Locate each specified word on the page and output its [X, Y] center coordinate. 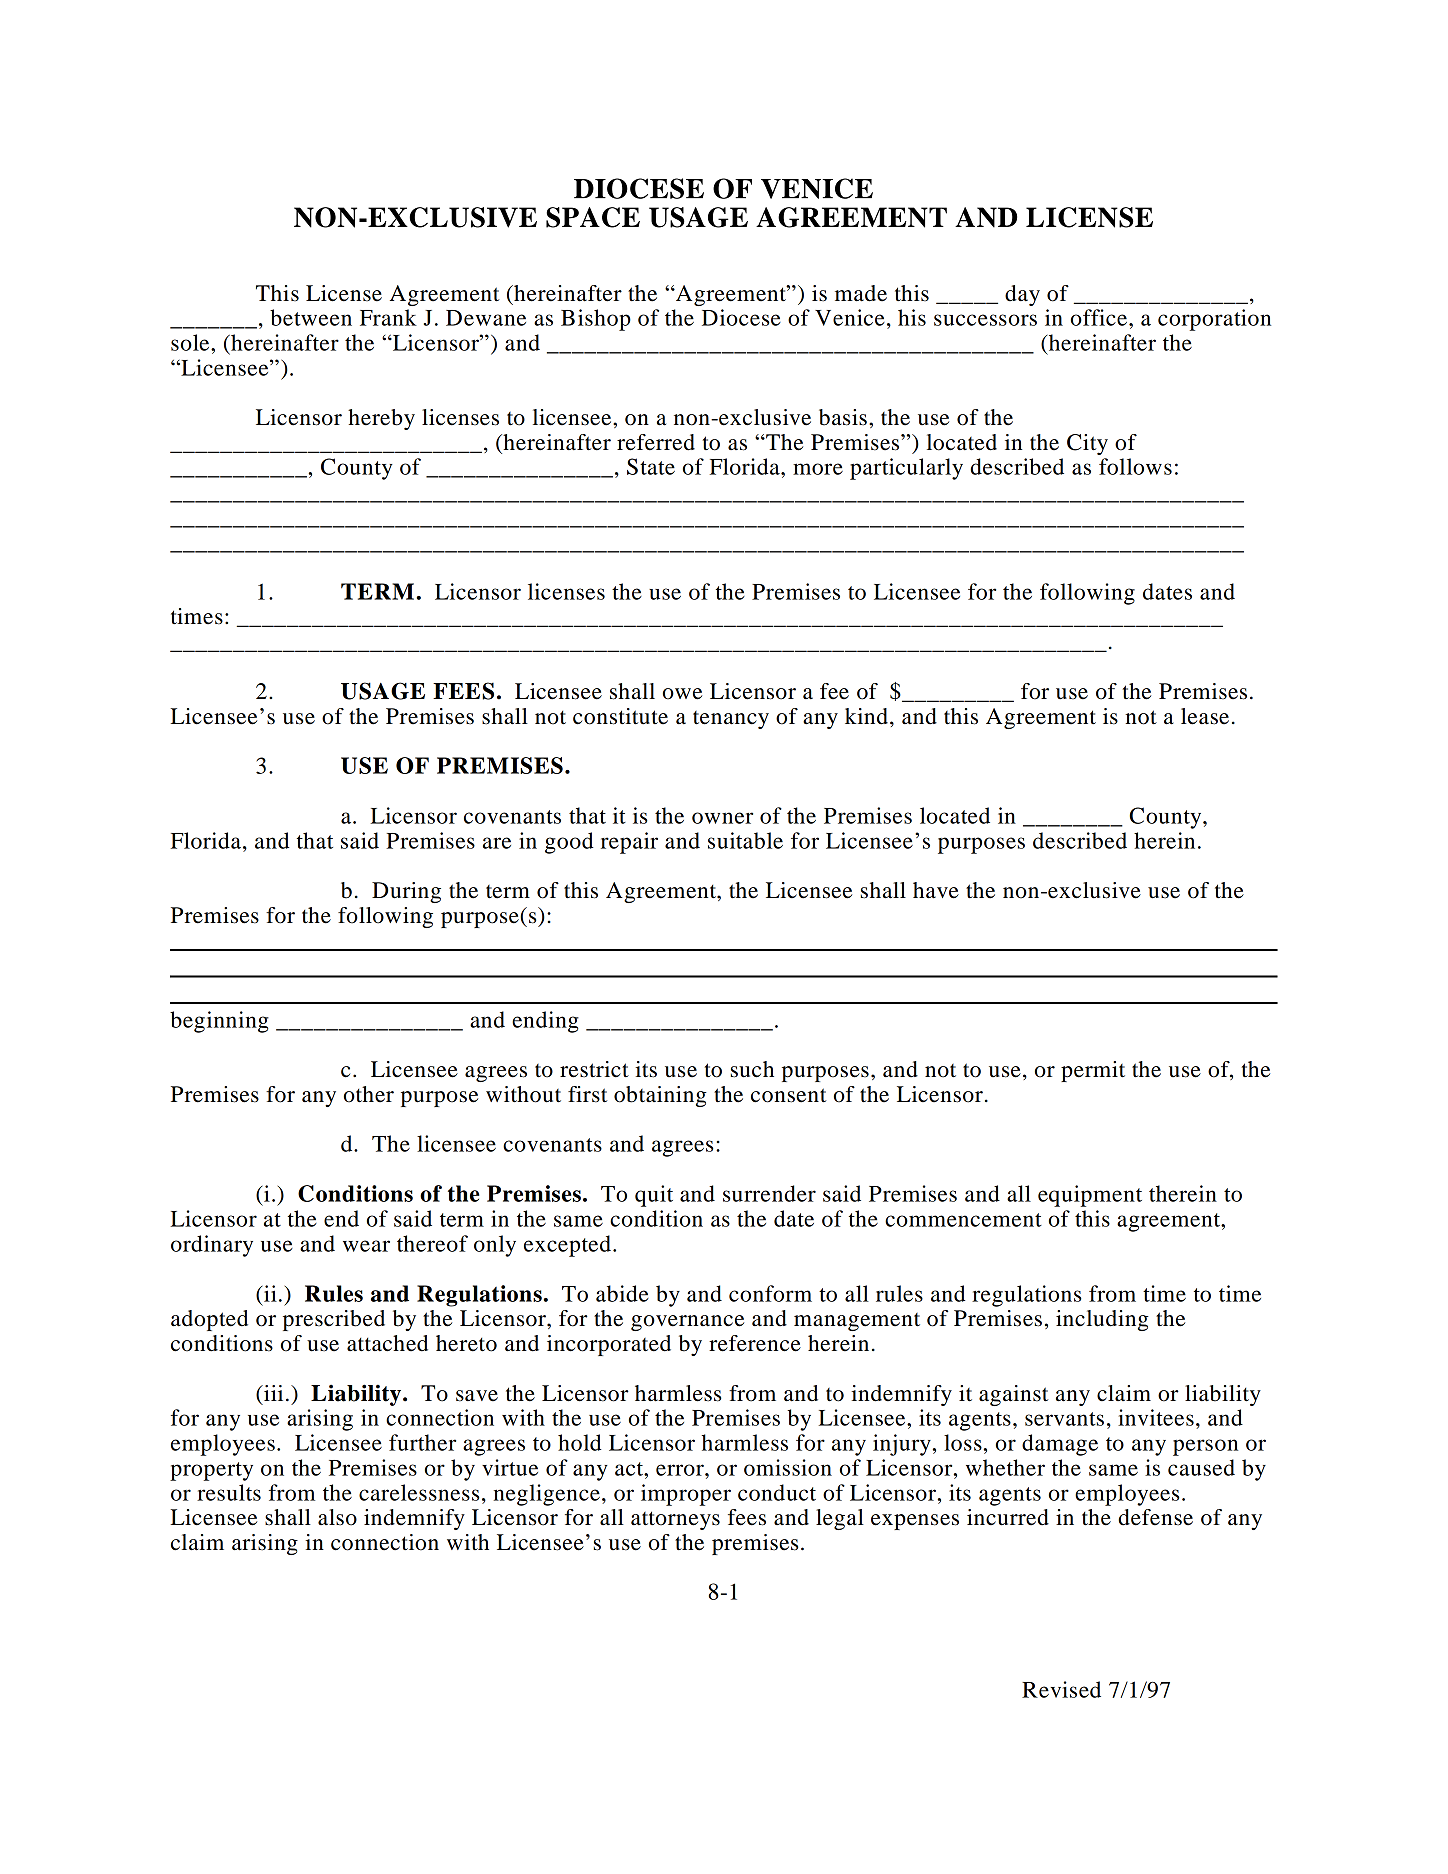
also [337, 1517]
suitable [745, 840]
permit [1093, 1071]
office [1100, 317]
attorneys [675, 1520]
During [406, 892]
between [311, 317]
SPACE [593, 217]
